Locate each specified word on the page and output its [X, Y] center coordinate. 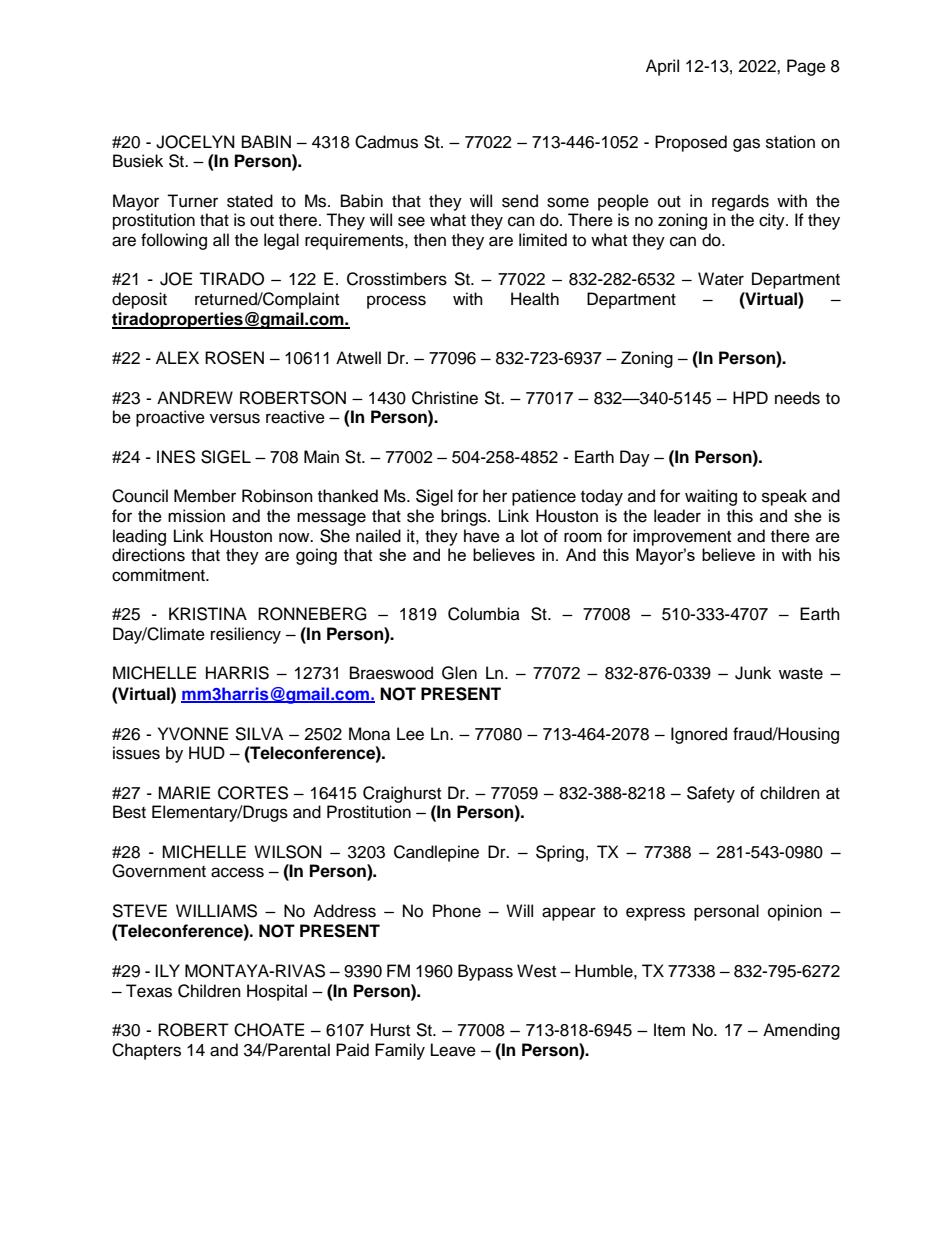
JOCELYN [195, 142]
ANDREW [195, 397]
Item [669, 1030]
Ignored [699, 735]
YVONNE [193, 734]
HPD [750, 397]
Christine [445, 398]
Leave [453, 1050]
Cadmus [386, 142]
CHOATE [269, 1030]
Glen [459, 673]
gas [746, 145]
